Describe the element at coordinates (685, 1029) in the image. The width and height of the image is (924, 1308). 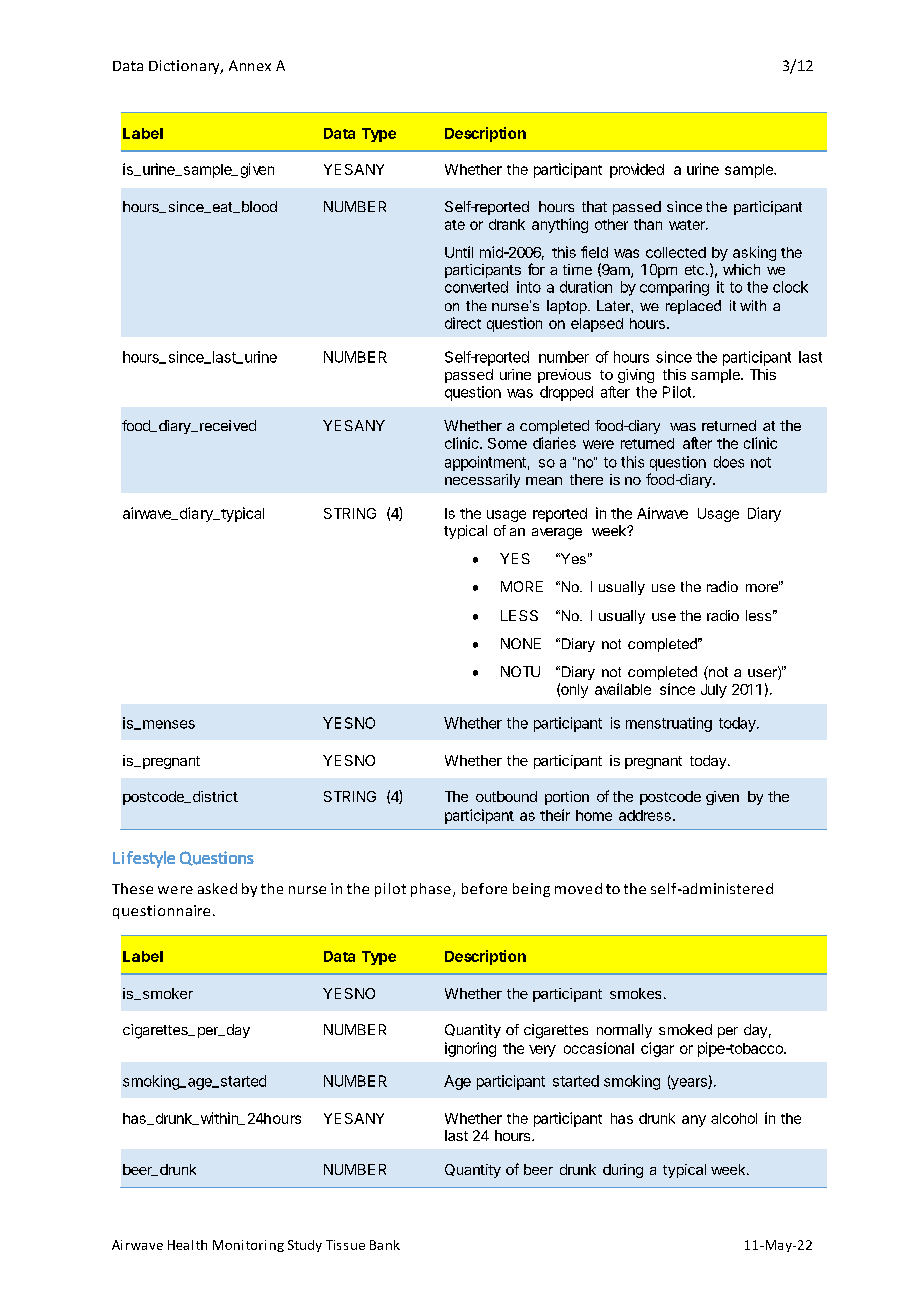
I see `smoked` at that location.
